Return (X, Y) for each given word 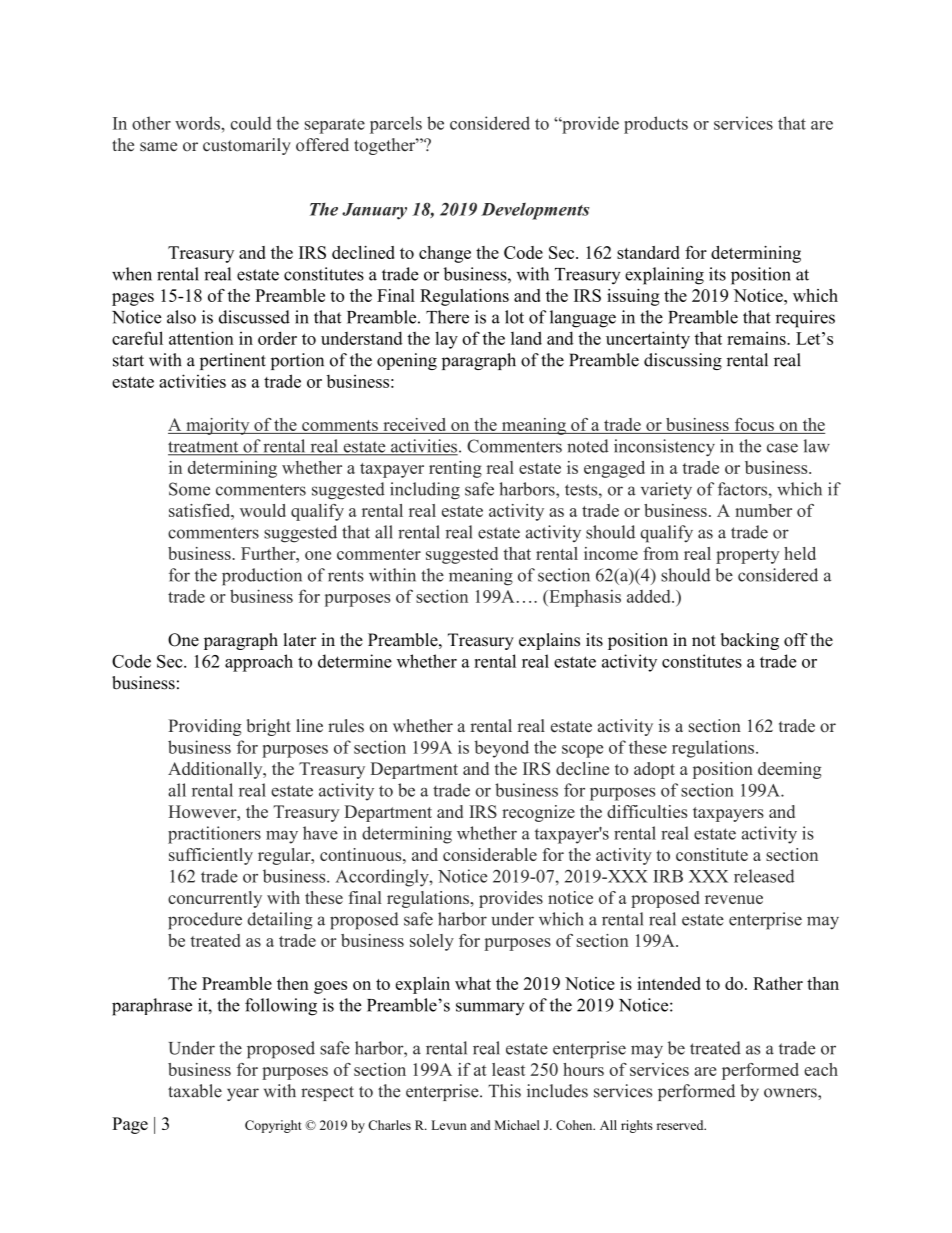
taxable (195, 1091)
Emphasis (584, 598)
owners (791, 1093)
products (656, 125)
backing (750, 641)
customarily (247, 146)
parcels (396, 125)
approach (259, 663)
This (504, 1091)
